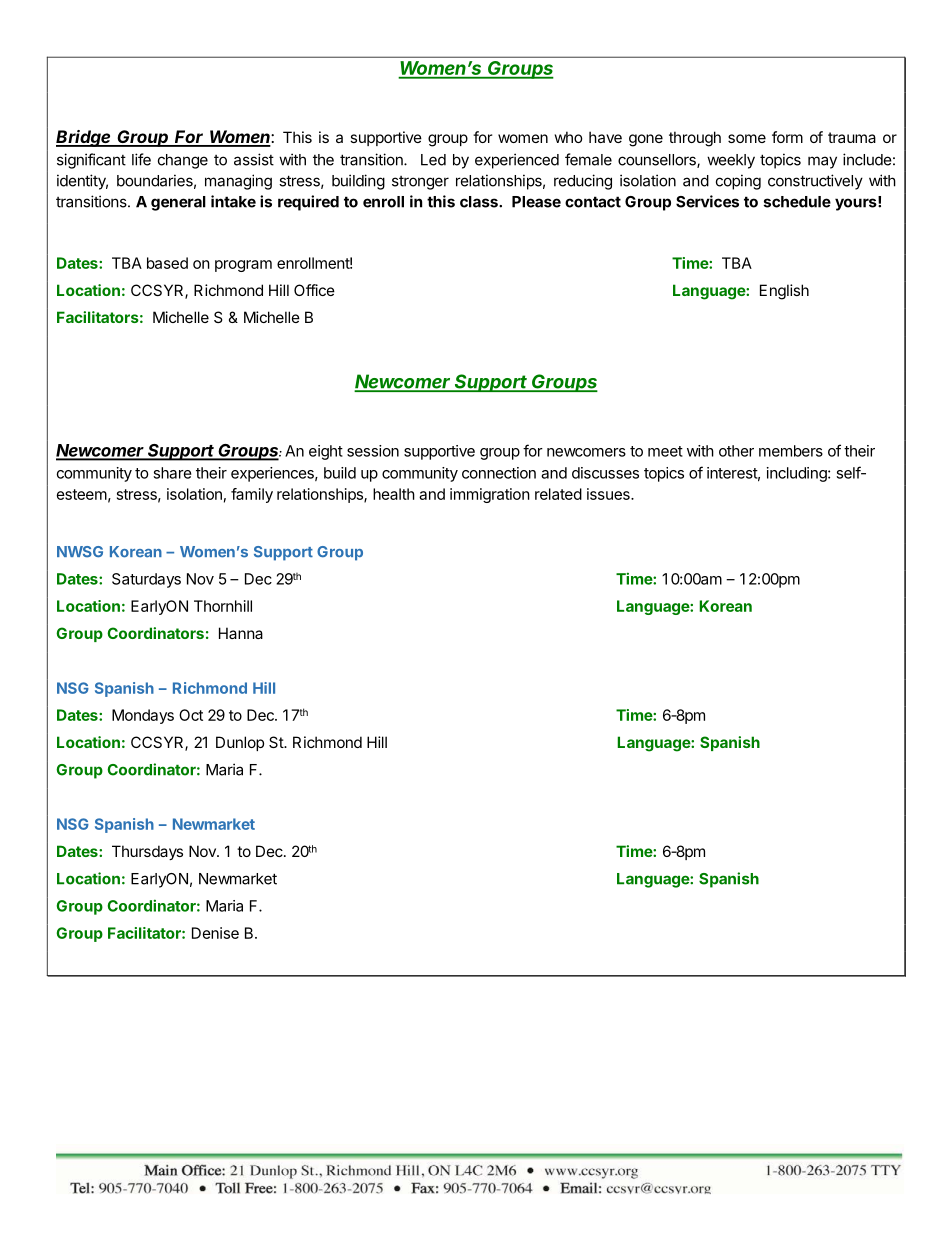  Describe the element at coordinates (183, 161) in the image. I see `change` at that location.
